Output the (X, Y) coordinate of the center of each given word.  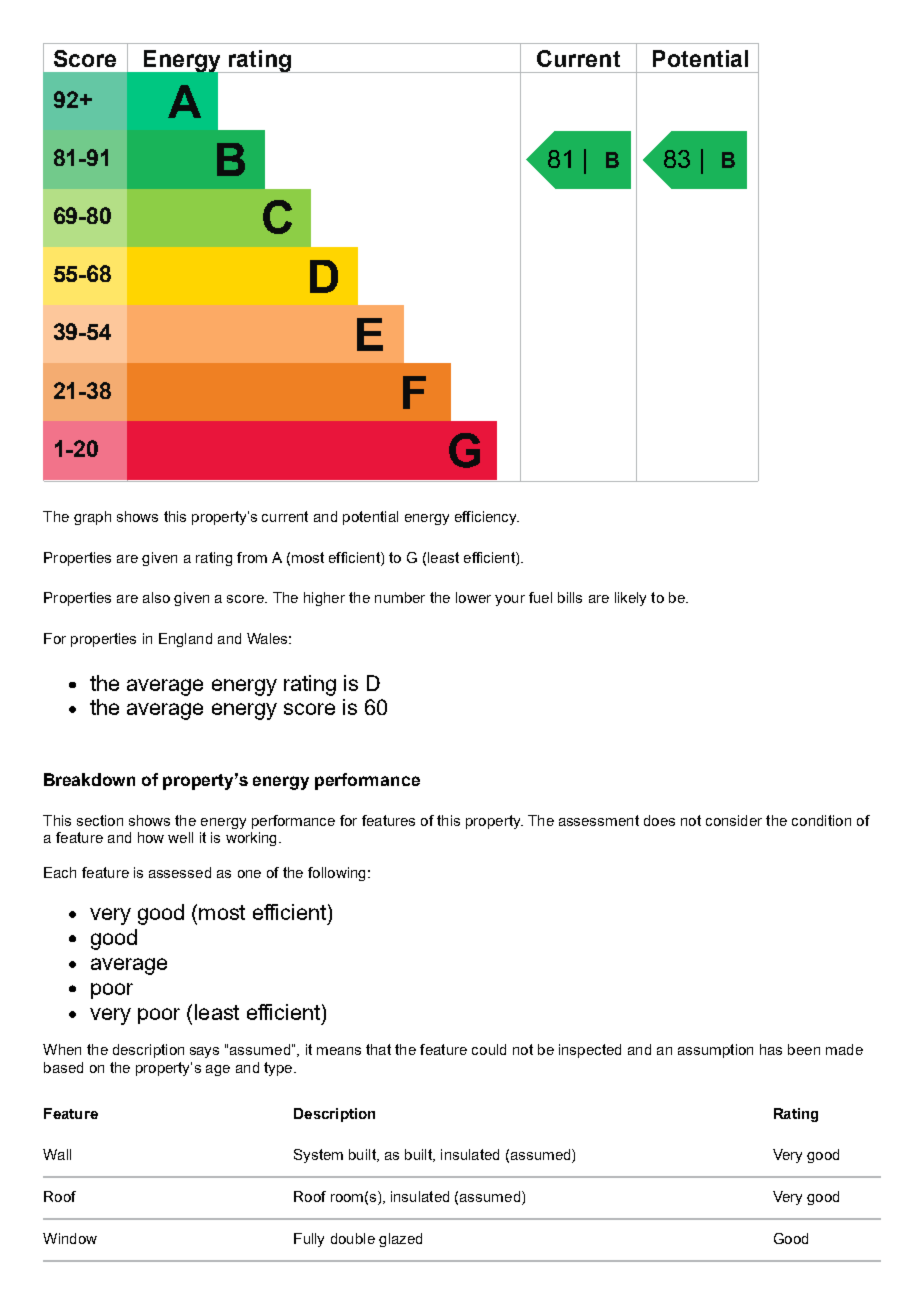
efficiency (487, 518)
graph (92, 518)
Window (70, 1238)
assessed (180, 872)
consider (734, 820)
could (489, 1049)
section (100, 820)
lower (473, 597)
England (185, 640)
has (771, 1049)
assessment (599, 820)
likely (630, 599)
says (204, 1052)
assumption (715, 1051)
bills (570, 597)
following (336, 874)
